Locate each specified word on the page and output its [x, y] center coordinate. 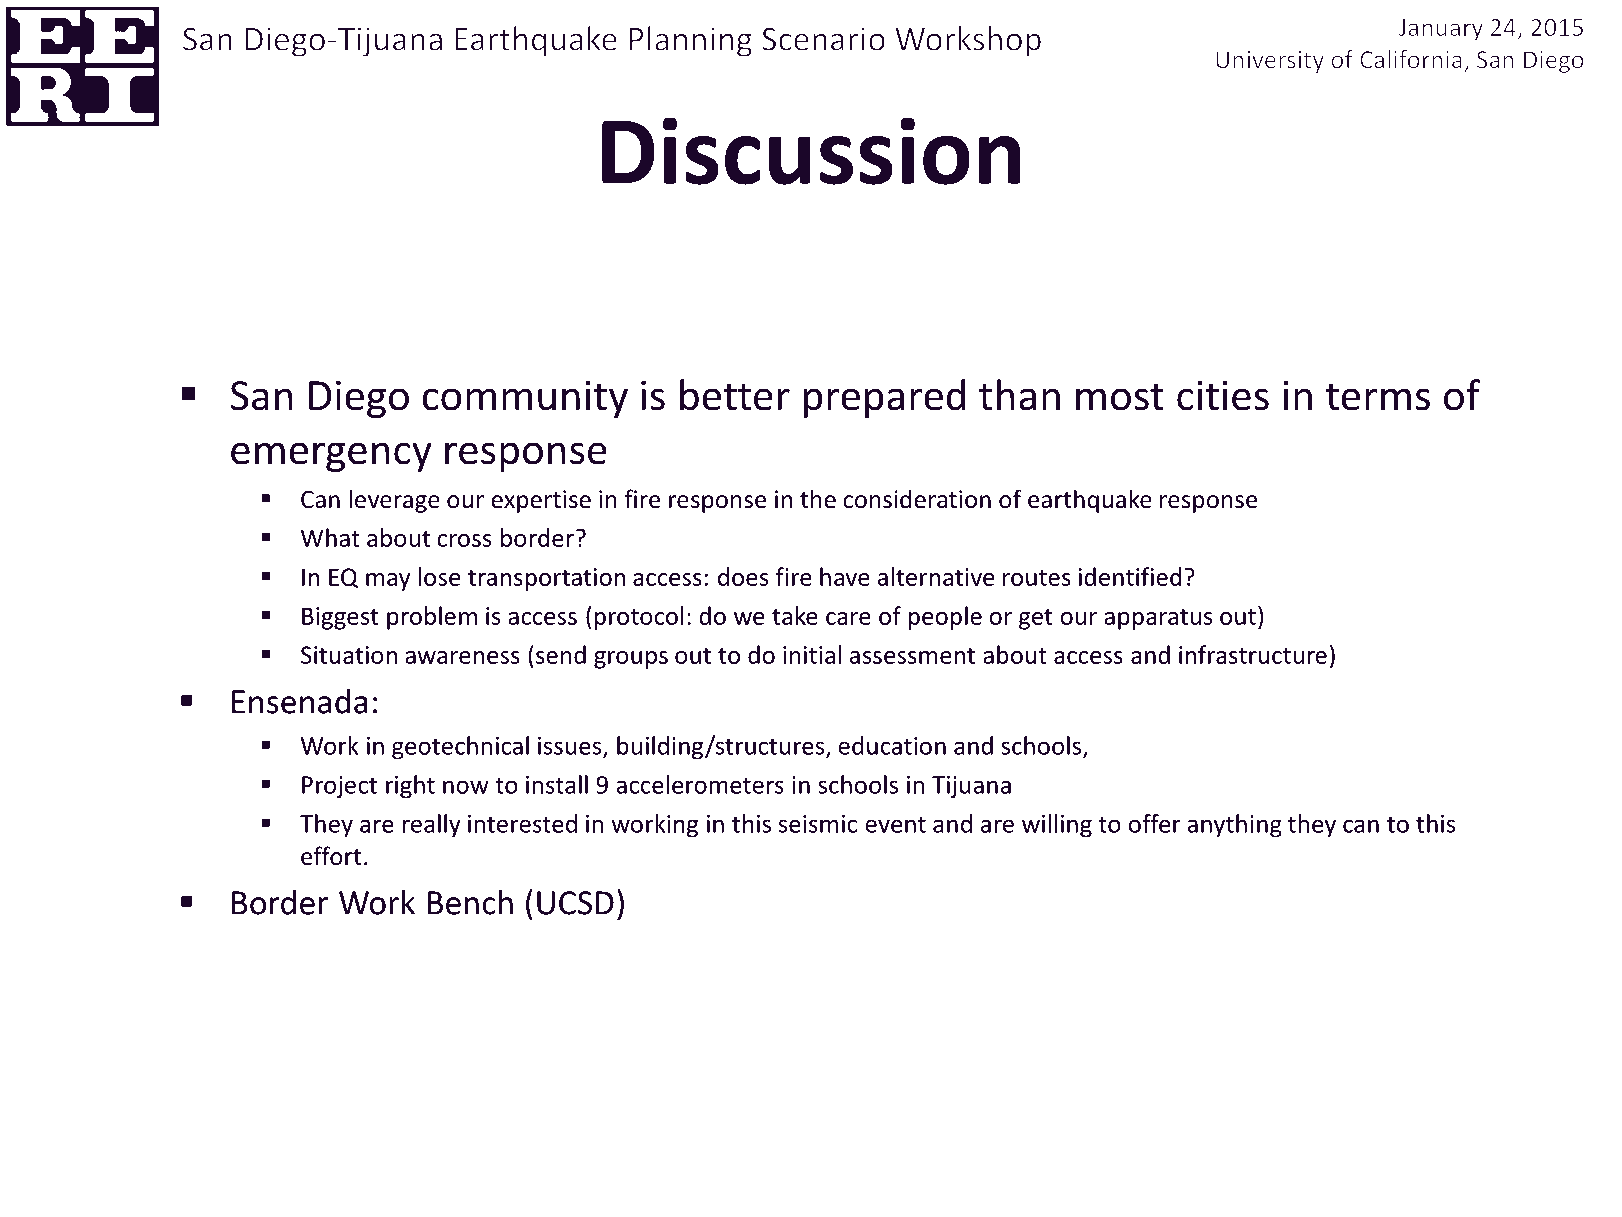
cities [1223, 395]
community [525, 399]
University [1270, 62]
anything [1234, 826]
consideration [917, 499]
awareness [462, 657]
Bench [470, 902]
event [895, 824]
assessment [912, 656]
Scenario [823, 39]
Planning [690, 41]
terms [1378, 397]
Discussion [811, 151]
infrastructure [1253, 654]
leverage [394, 501]
